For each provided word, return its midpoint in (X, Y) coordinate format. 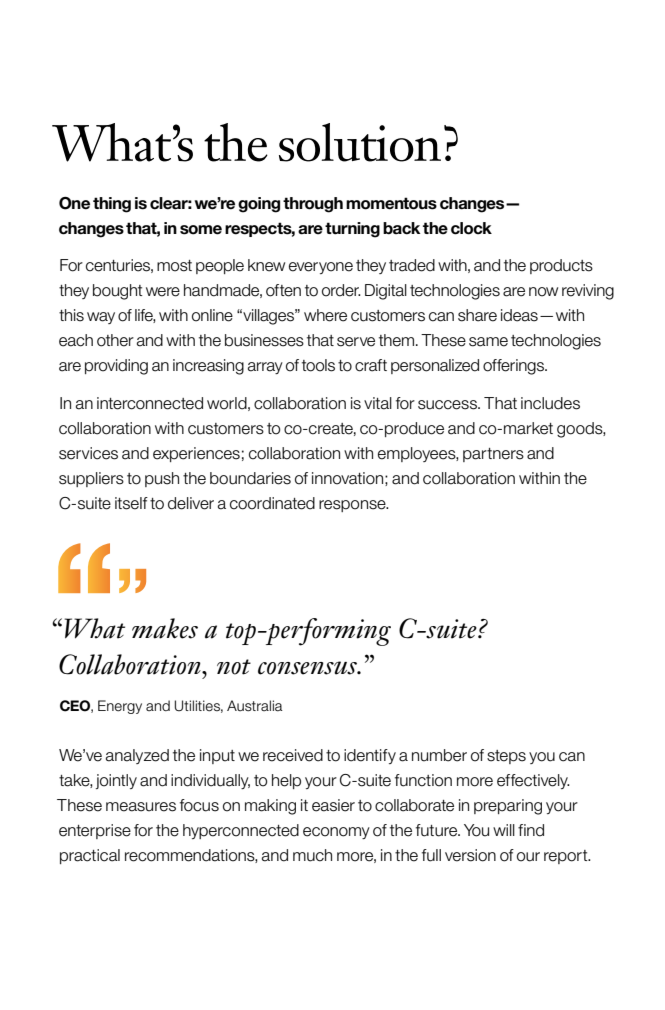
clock (471, 228)
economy (336, 833)
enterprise (95, 831)
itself (131, 503)
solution (360, 142)
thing (112, 205)
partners (493, 455)
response (353, 506)
